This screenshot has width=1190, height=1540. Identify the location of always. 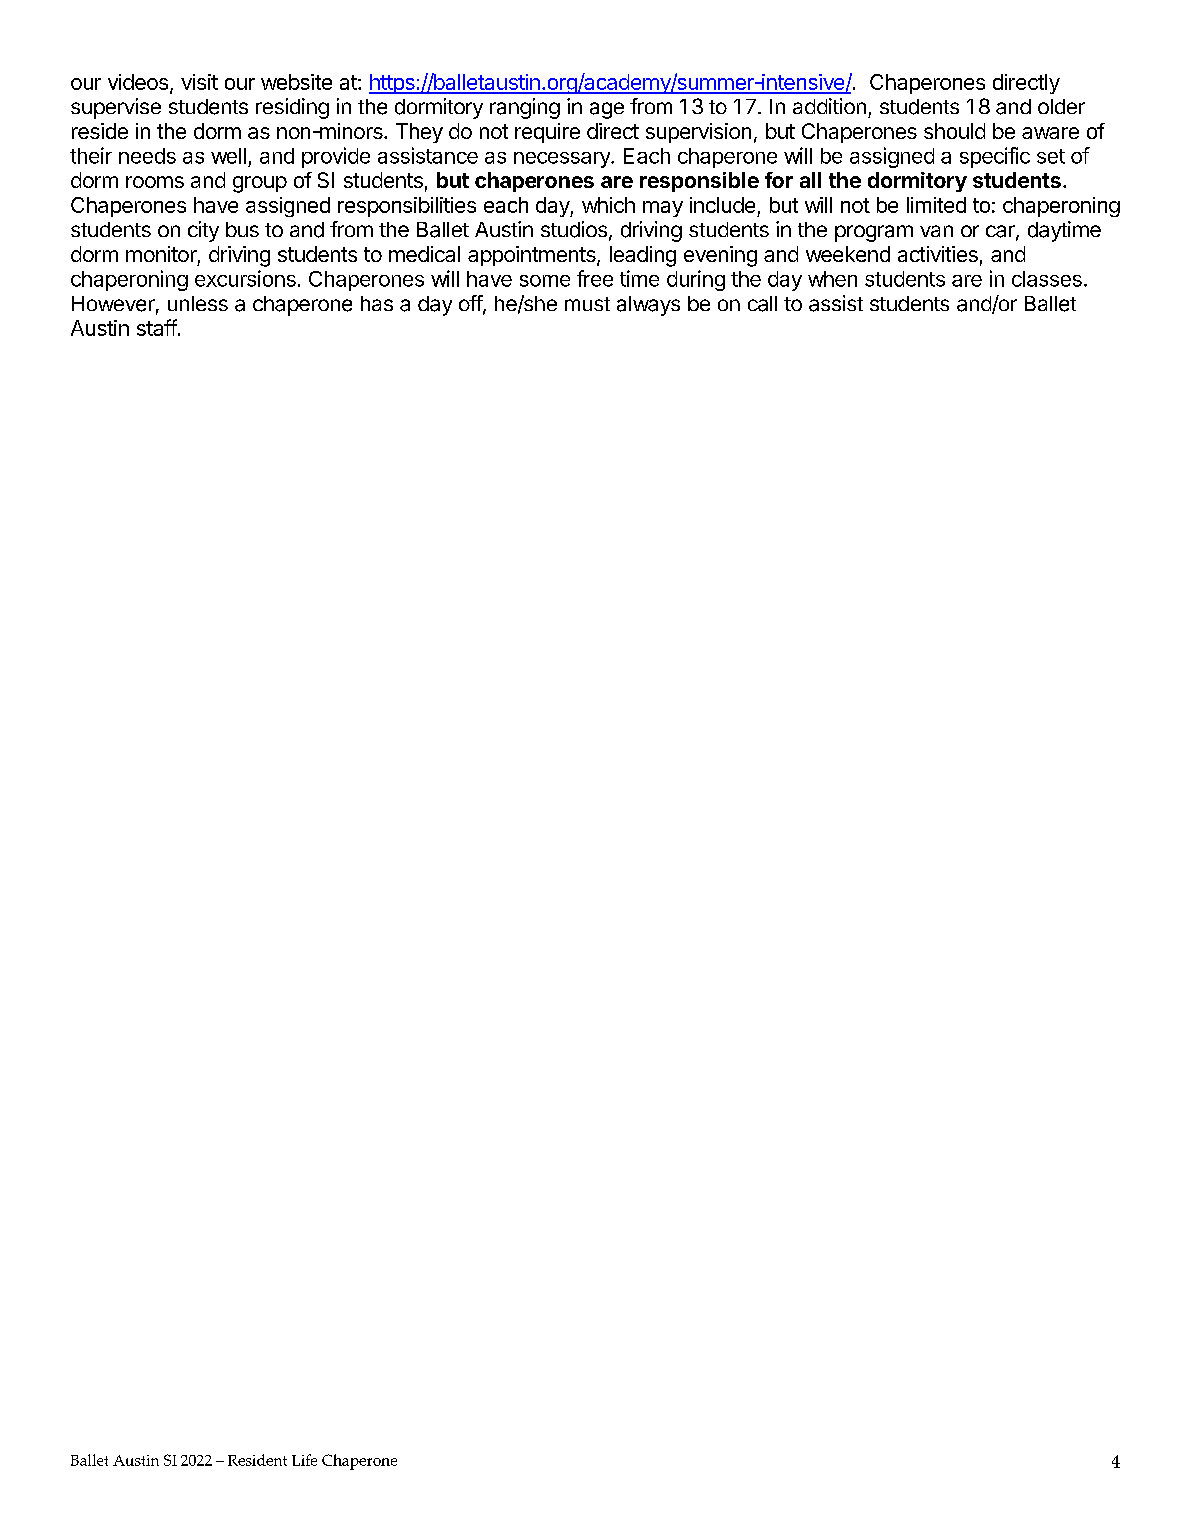
(648, 306).
